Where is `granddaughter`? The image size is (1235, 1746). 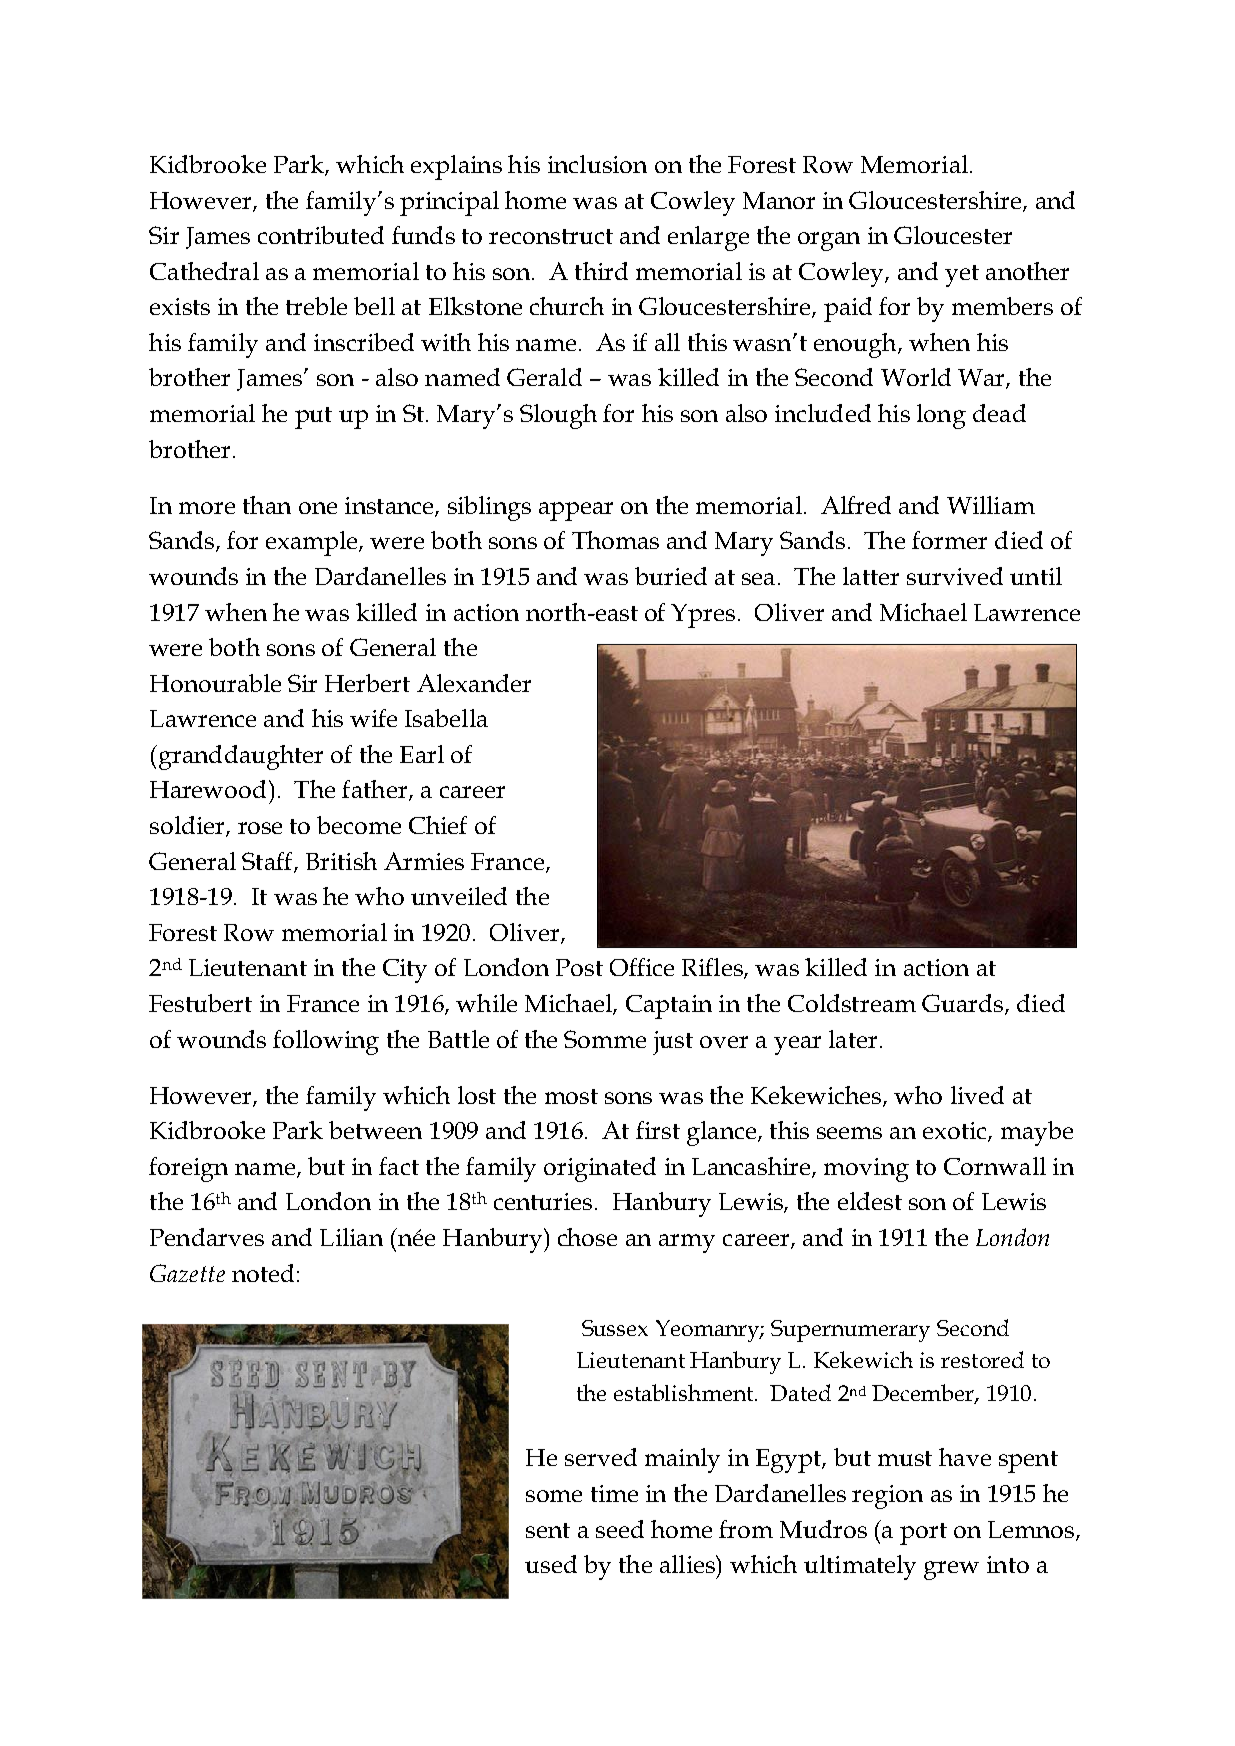 granddaughter is located at coordinates (239, 757).
